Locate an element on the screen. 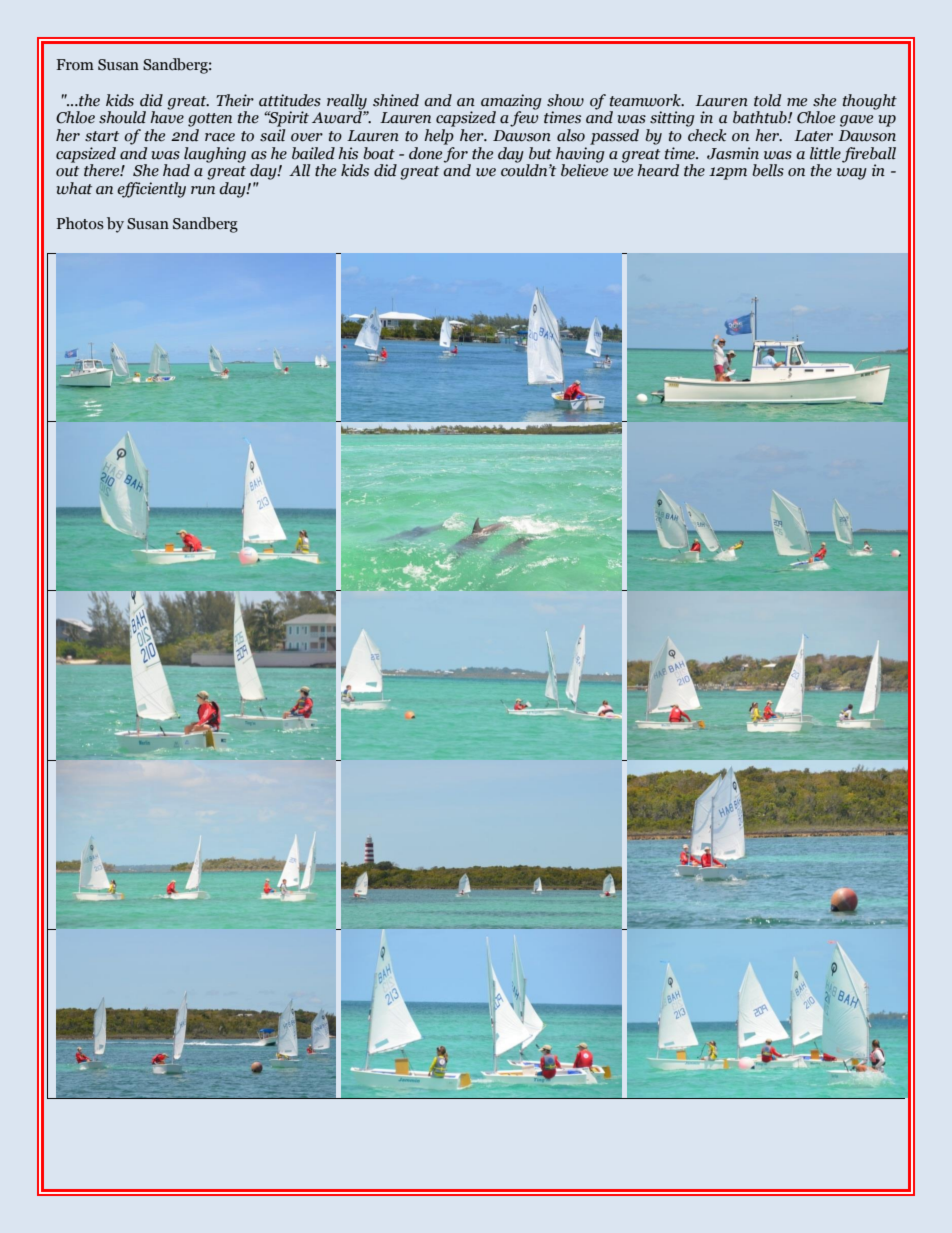  Later is located at coordinates (813, 136).
